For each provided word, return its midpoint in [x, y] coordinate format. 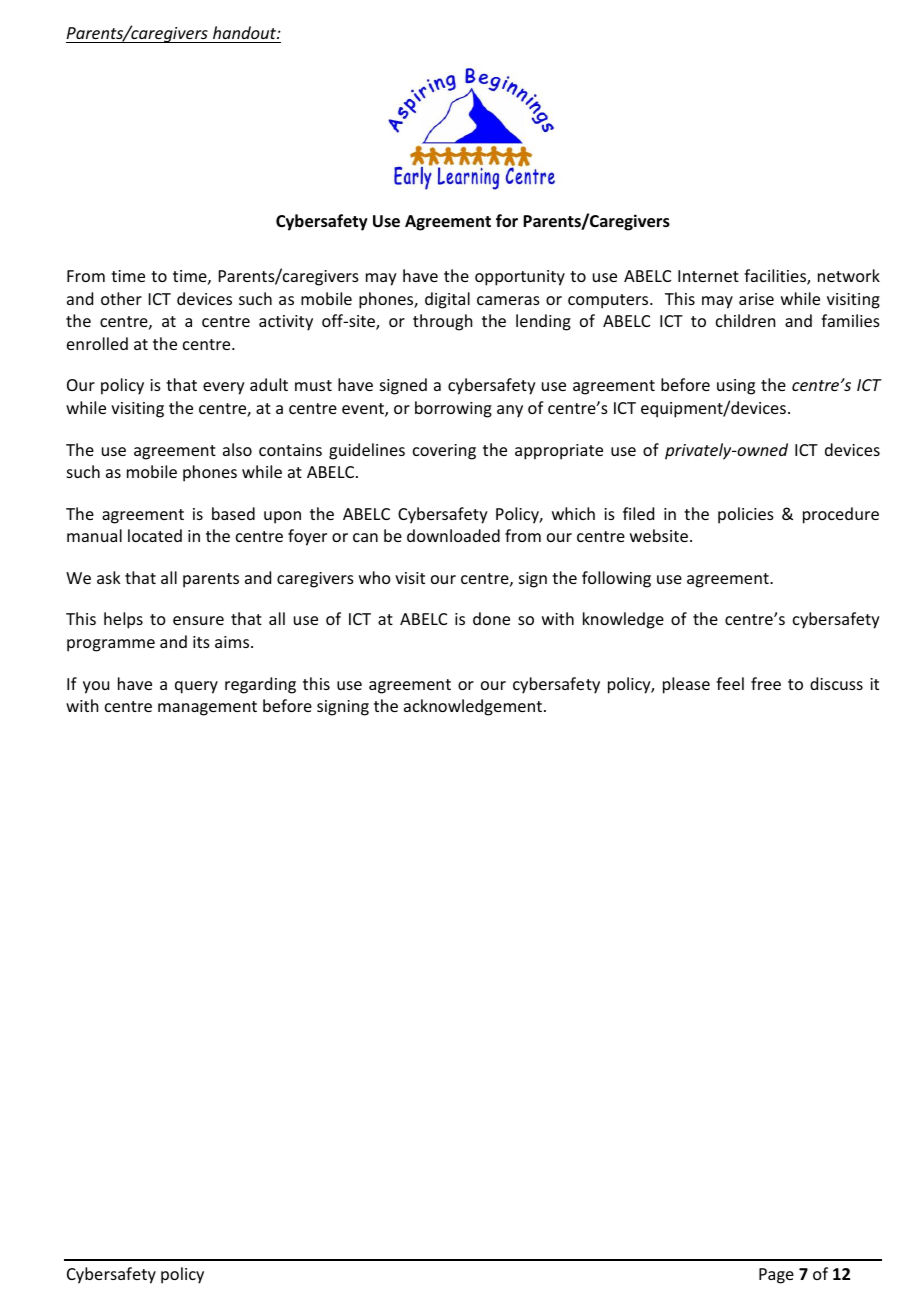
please [686, 685]
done [491, 618]
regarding [260, 685]
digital [447, 300]
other [121, 298]
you [96, 687]
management [207, 708]
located [155, 535]
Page [776, 1276]
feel [730, 683]
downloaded [453, 535]
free [766, 683]
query [196, 687]
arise [756, 299]
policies [746, 515]
